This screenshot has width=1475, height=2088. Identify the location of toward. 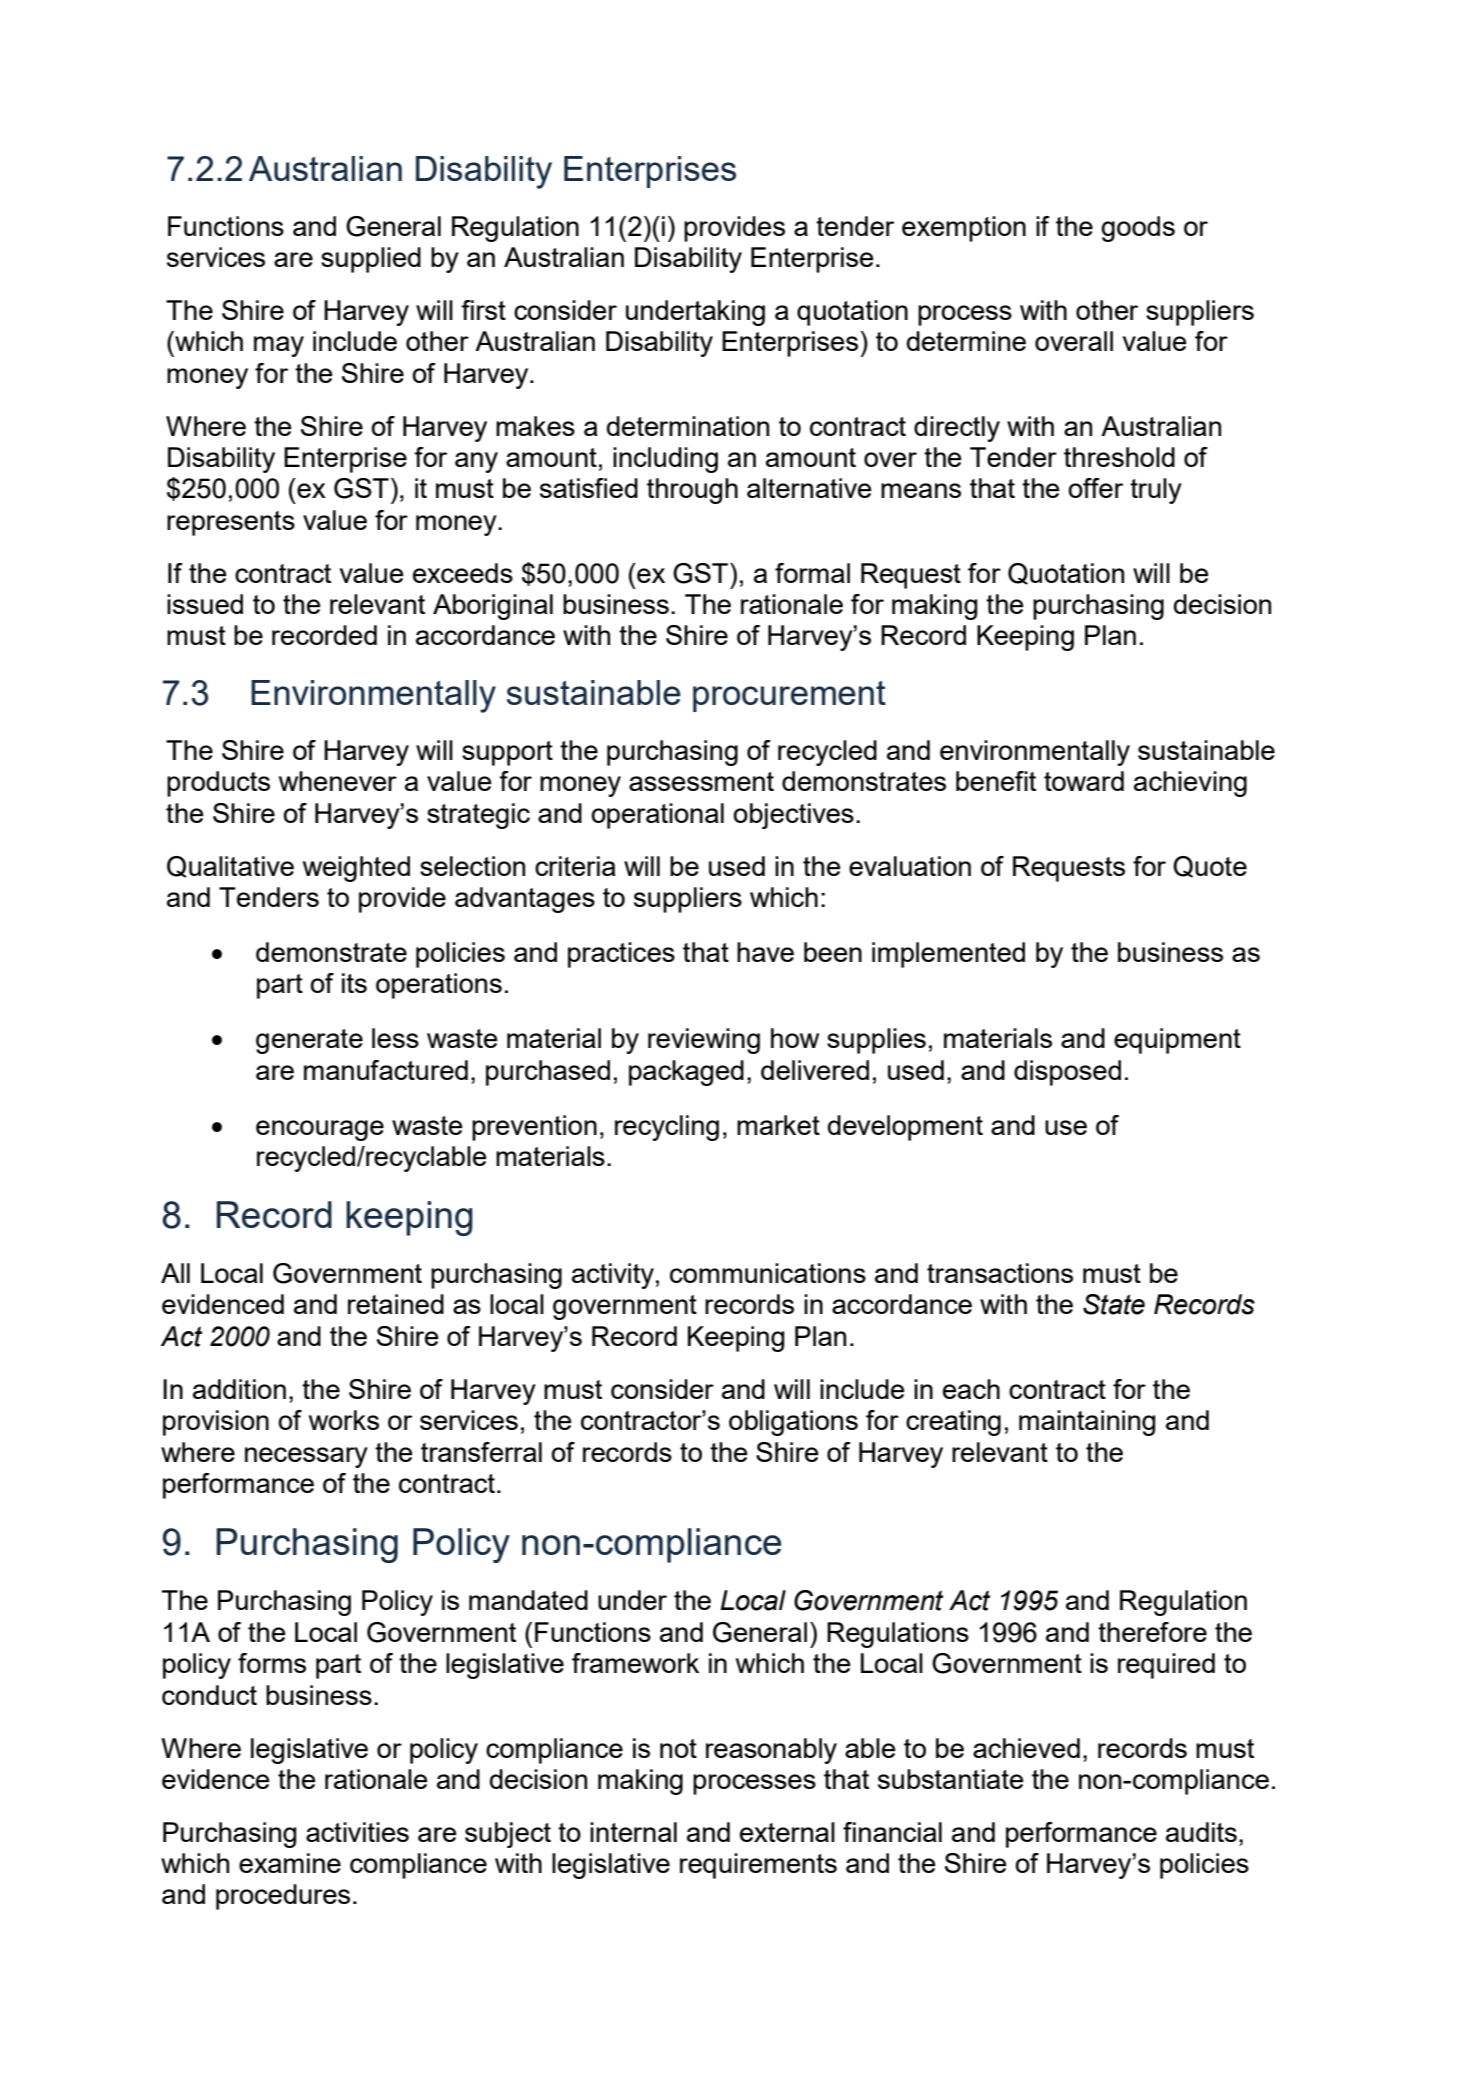
(1084, 781).
